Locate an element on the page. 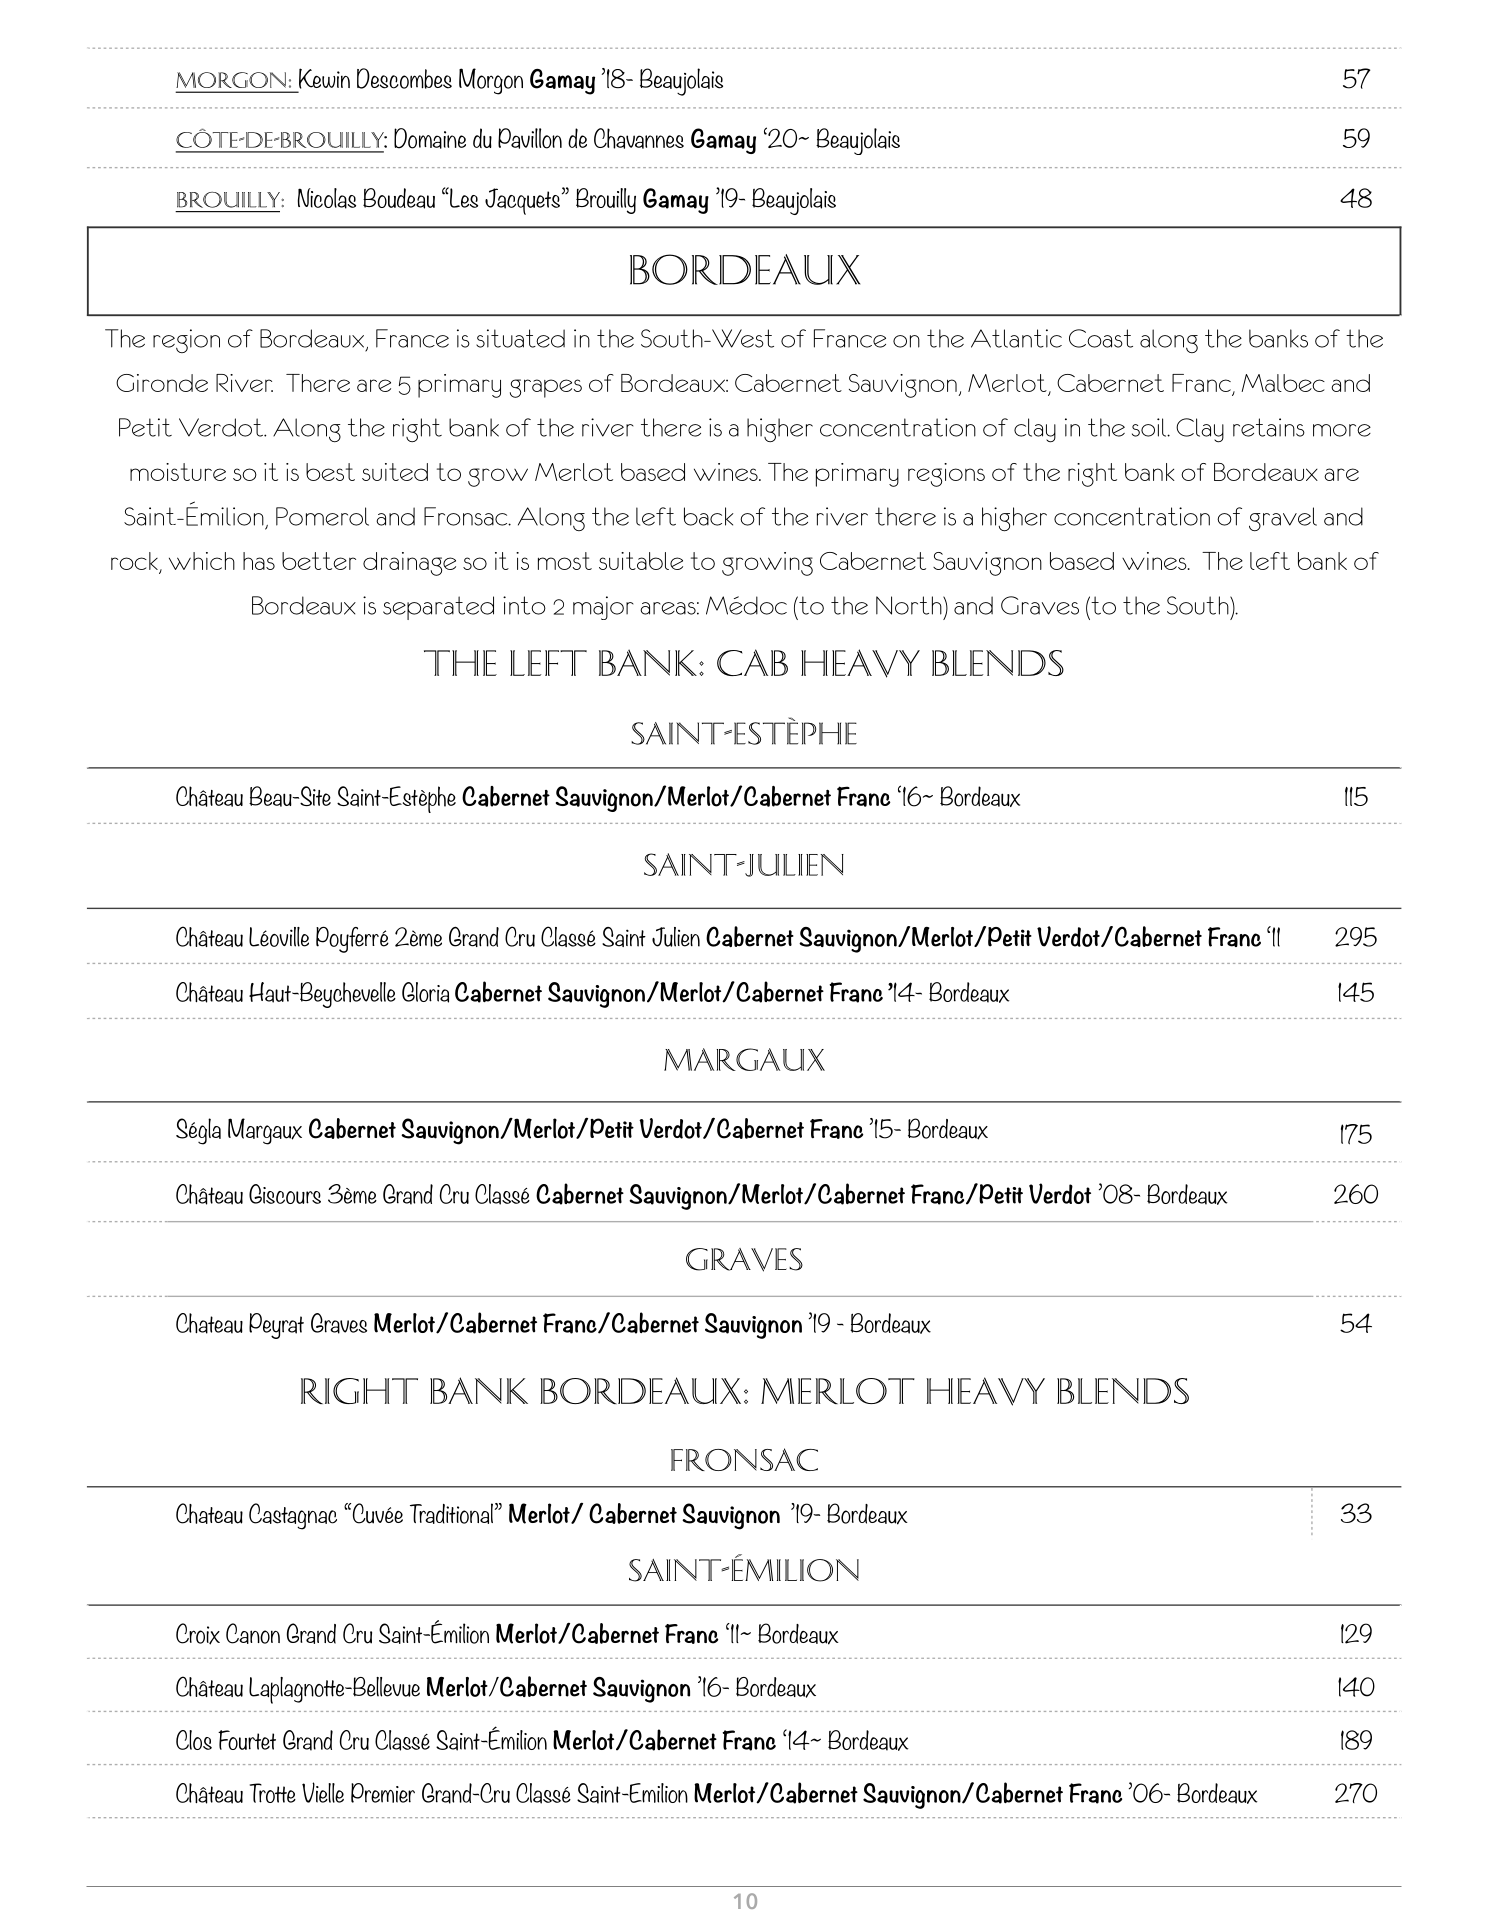 The image size is (1493, 1932). Coast is located at coordinates (1101, 338).
